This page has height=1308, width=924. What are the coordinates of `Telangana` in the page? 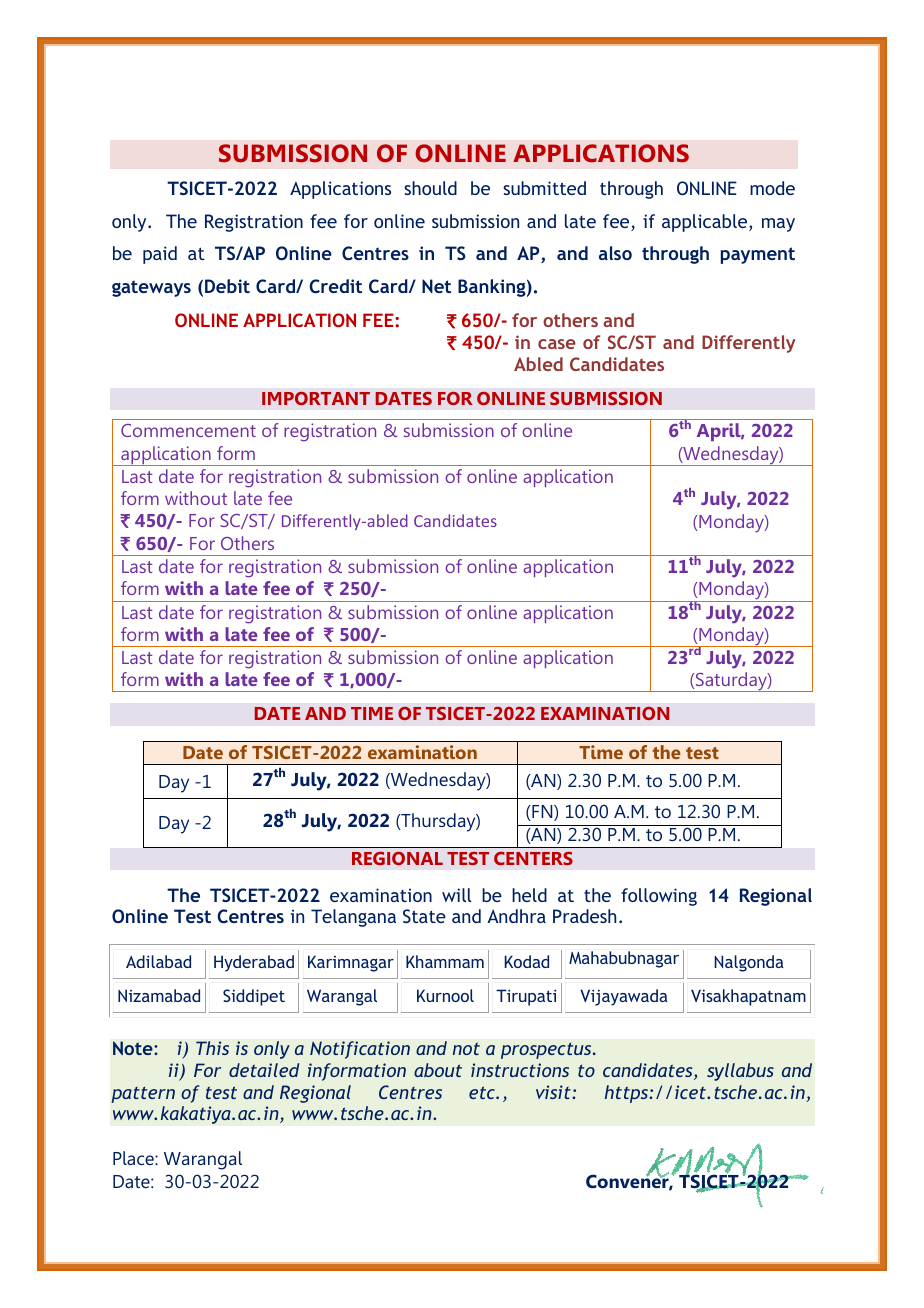 It's located at (353, 918).
